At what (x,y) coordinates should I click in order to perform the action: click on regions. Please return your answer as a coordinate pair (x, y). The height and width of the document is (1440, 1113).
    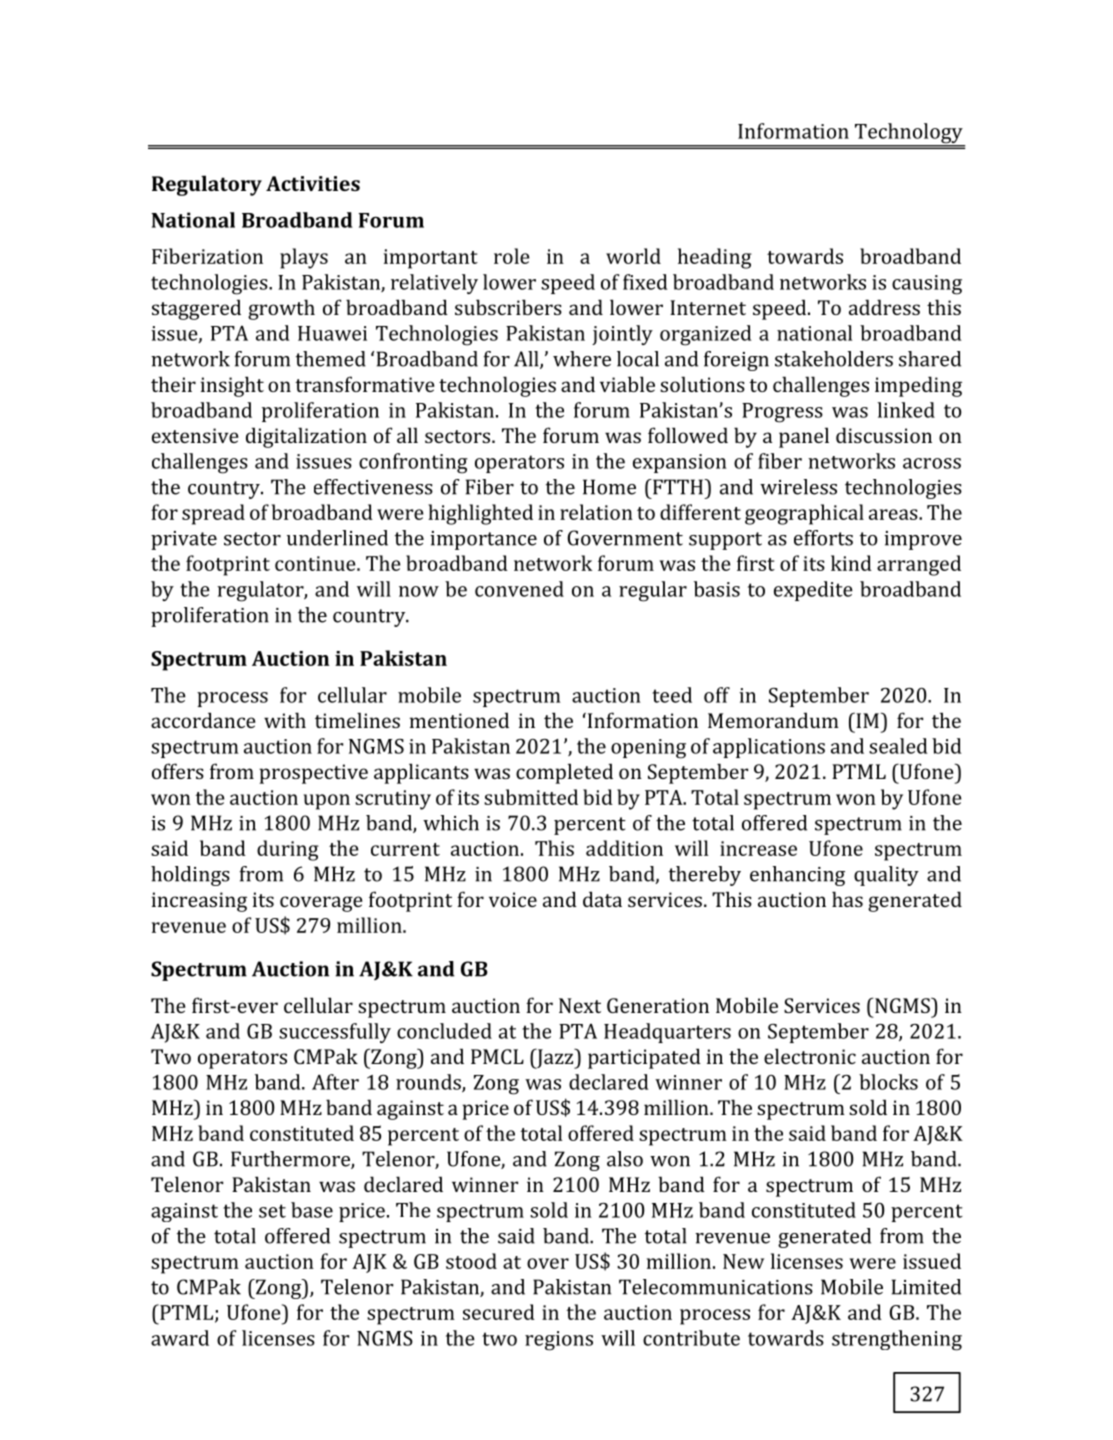
    Looking at the image, I should click on (559, 1341).
